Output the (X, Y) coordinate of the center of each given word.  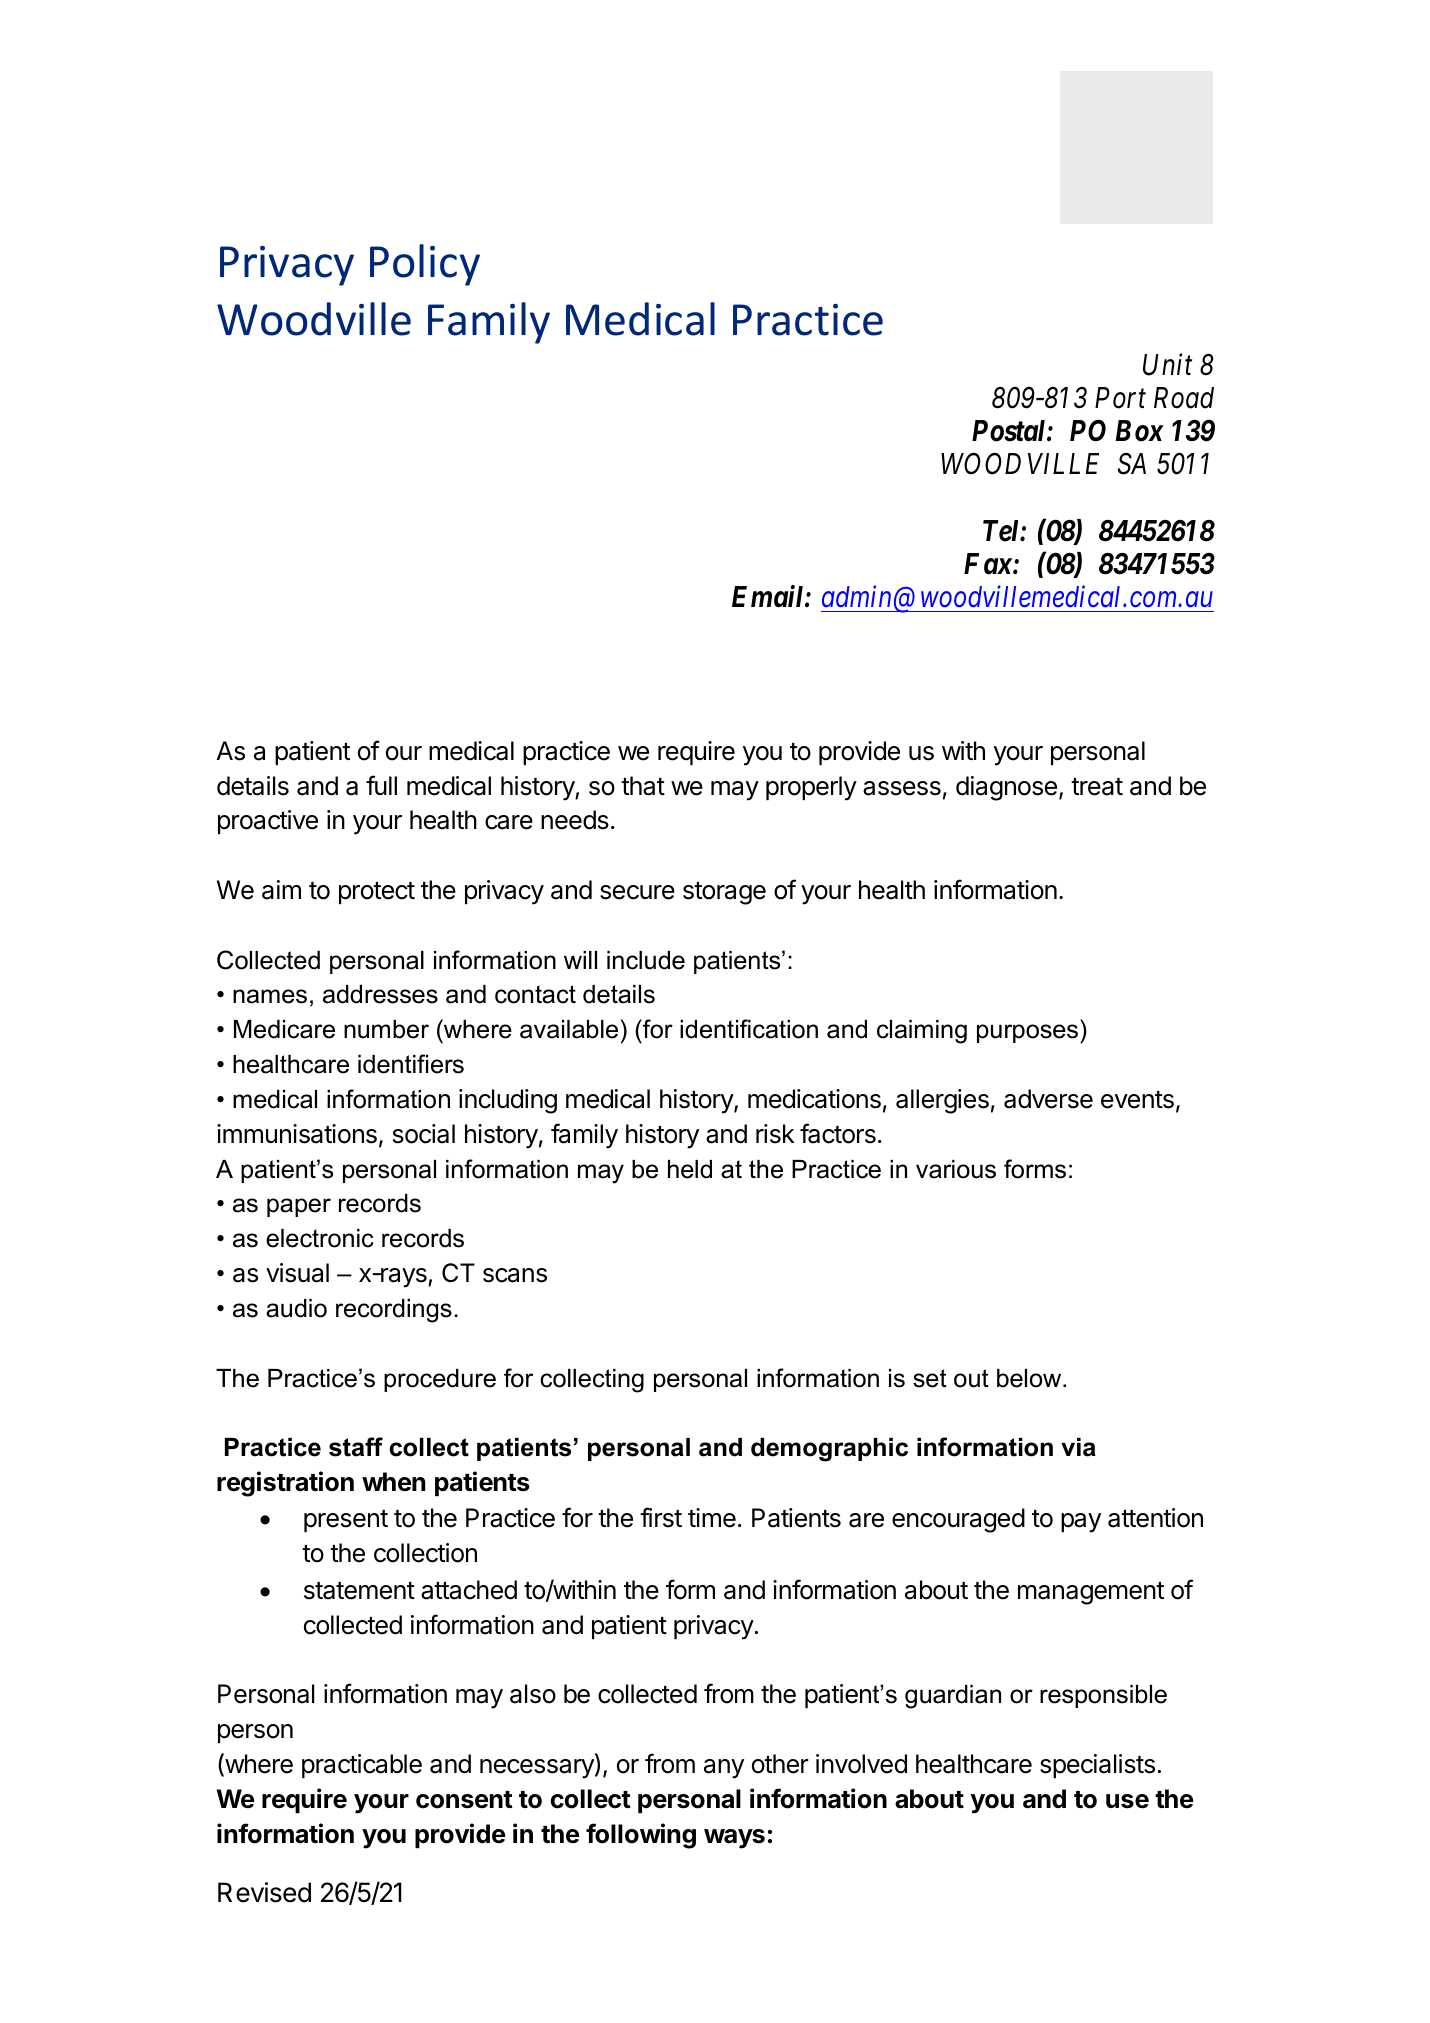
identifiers (411, 1064)
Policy (425, 265)
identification (749, 1029)
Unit (1167, 365)
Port (1120, 398)
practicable (362, 1766)
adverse (1048, 1099)
